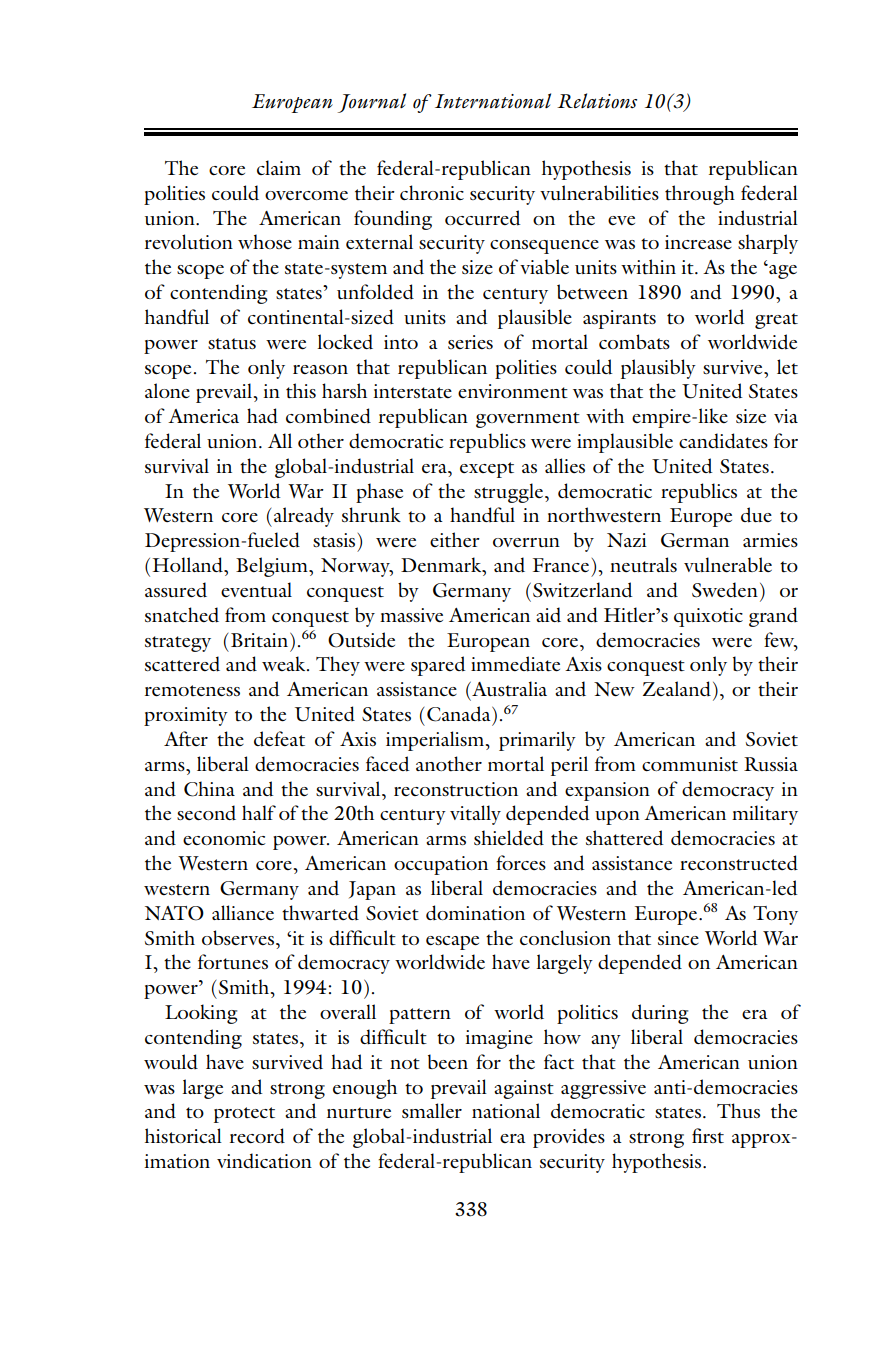 This page has width=896, height=1345. What do you see at coordinates (432, 1110) in the page?
I see `smaller` at bounding box center [432, 1110].
